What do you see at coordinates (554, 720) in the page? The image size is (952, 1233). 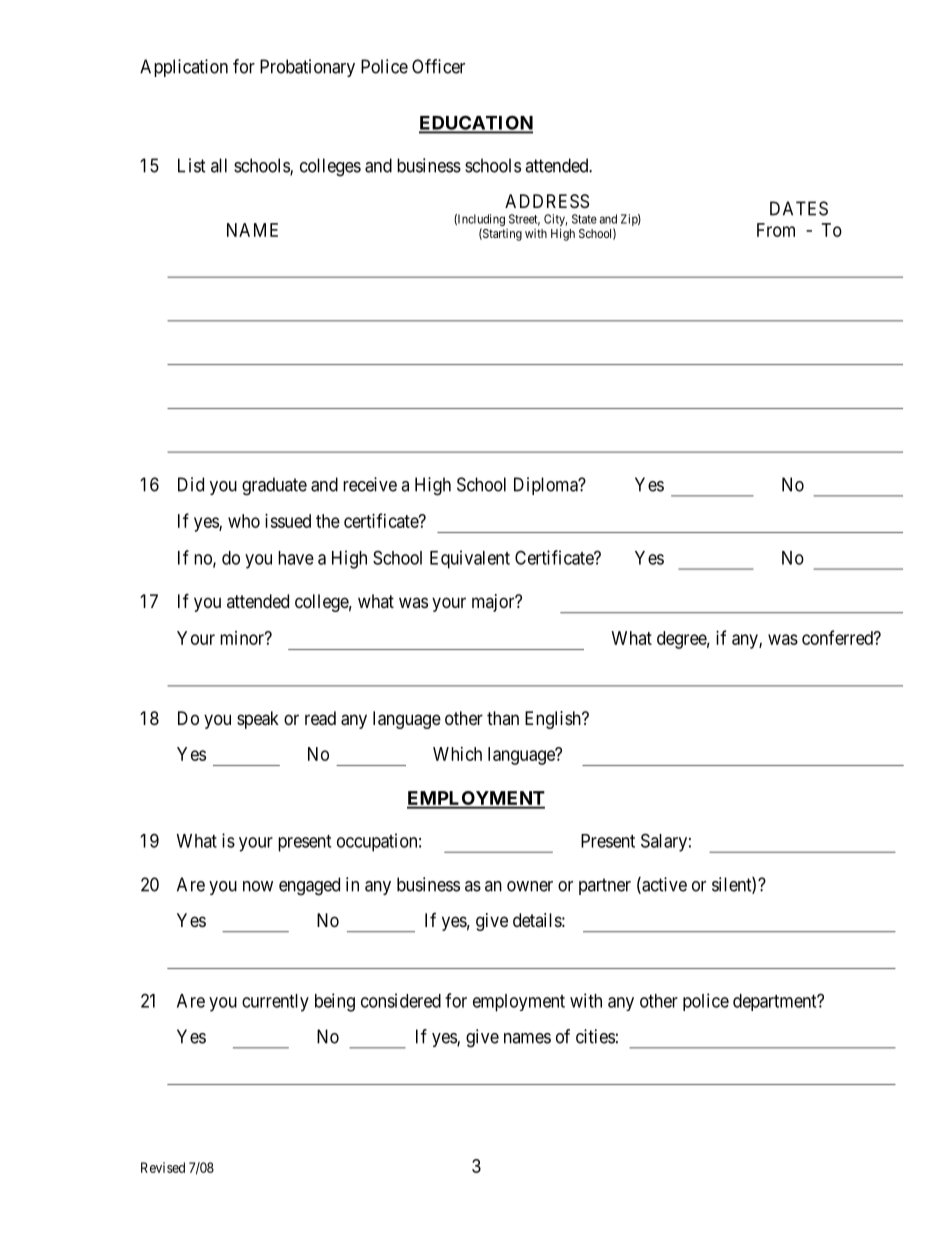 I see `English` at bounding box center [554, 720].
